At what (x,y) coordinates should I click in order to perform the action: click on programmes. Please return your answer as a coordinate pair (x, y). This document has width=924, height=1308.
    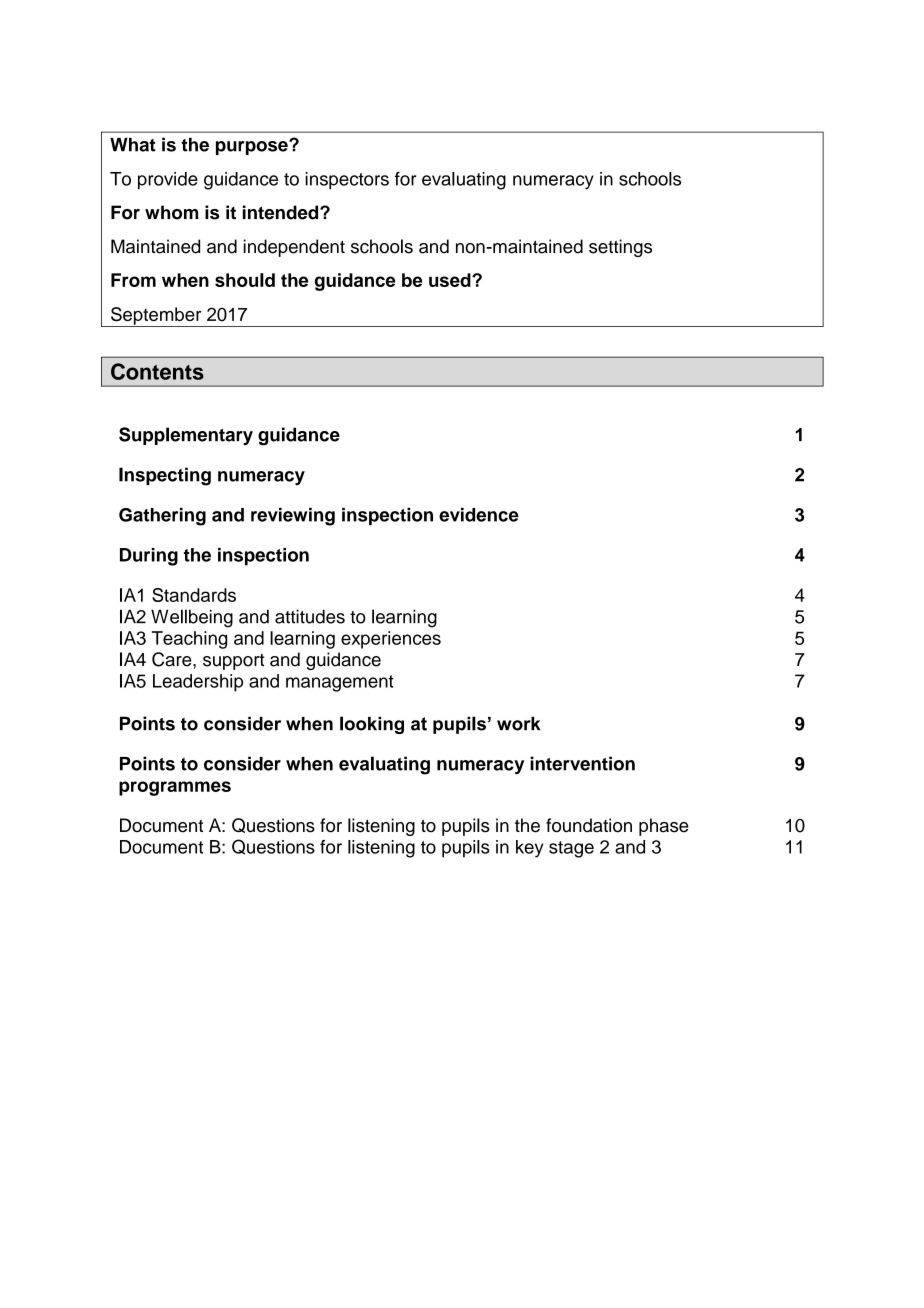
    Looking at the image, I should click on (175, 788).
